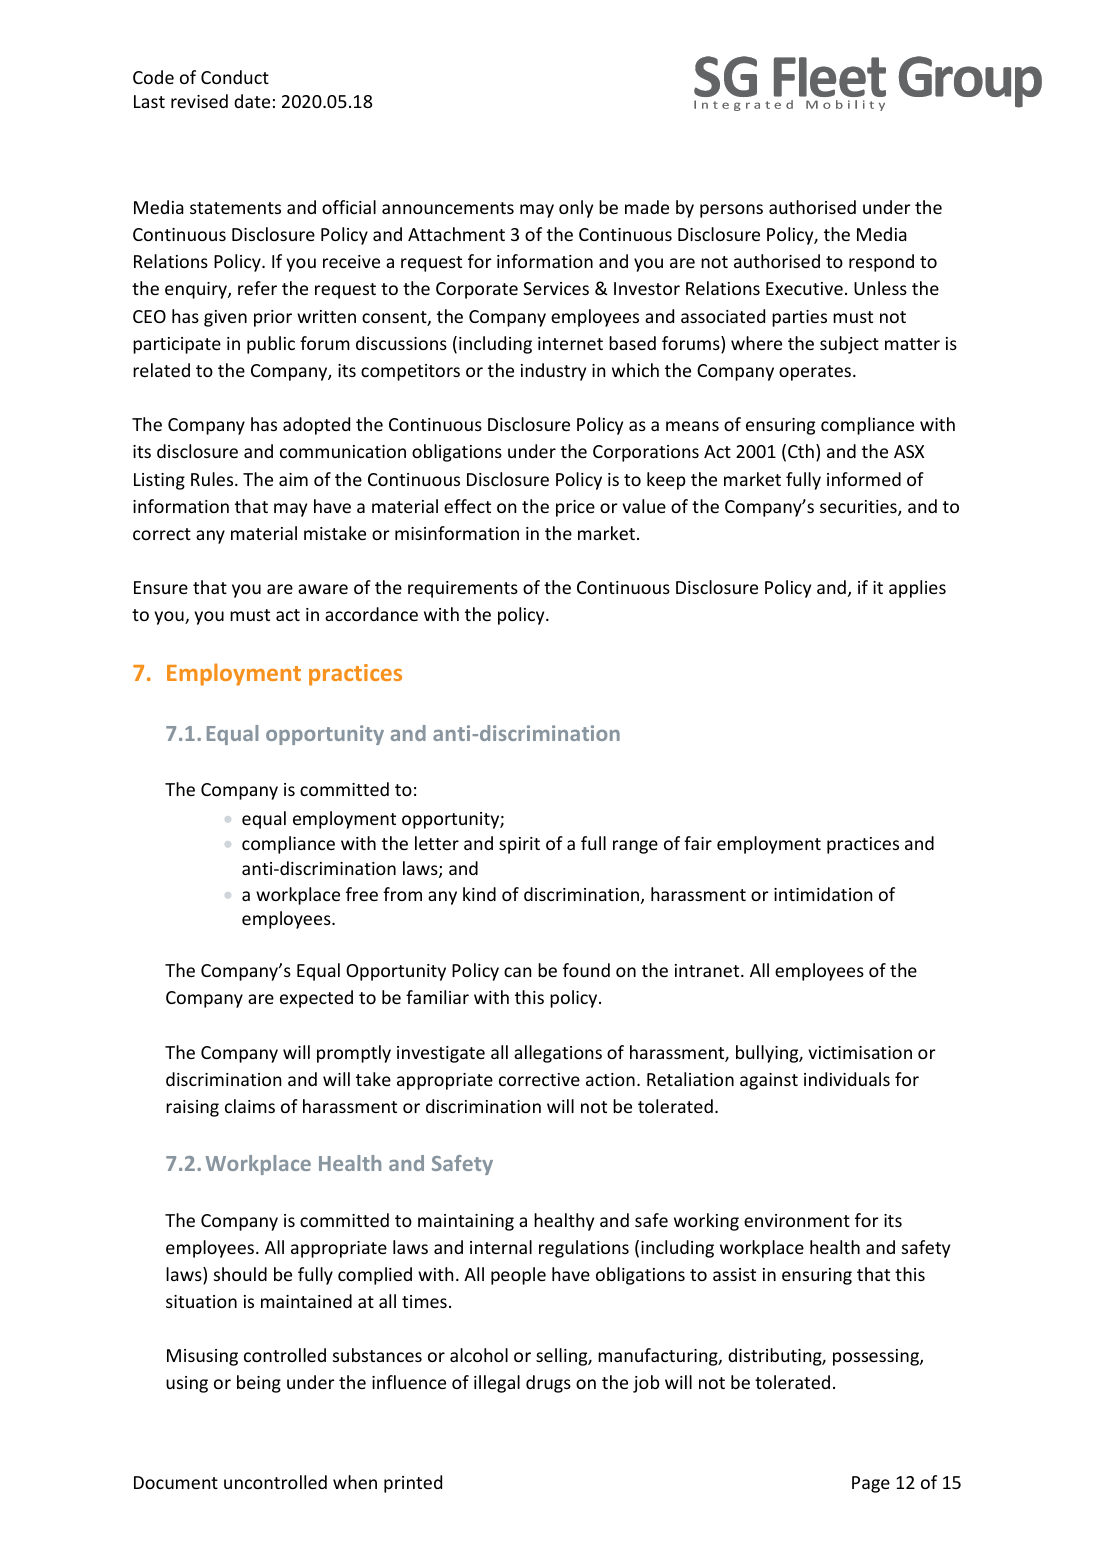 This screenshot has width=1094, height=1547. What do you see at coordinates (271, 345) in the screenshot?
I see `public` at bounding box center [271, 345].
